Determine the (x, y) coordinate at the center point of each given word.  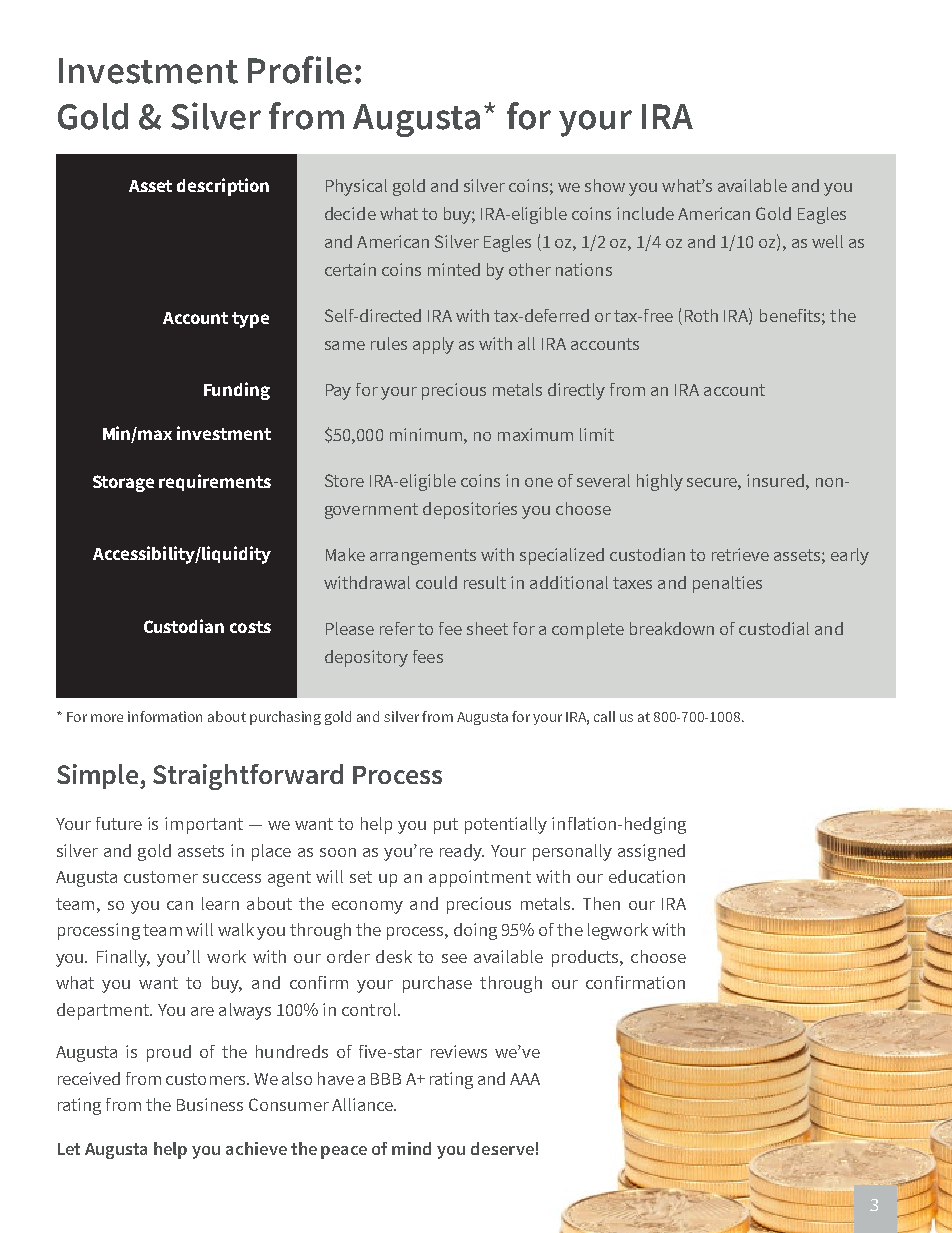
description (223, 187)
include (645, 213)
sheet (487, 628)
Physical (356, 187)
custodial (774, 628)
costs (250, 627)
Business (210, 1104)
